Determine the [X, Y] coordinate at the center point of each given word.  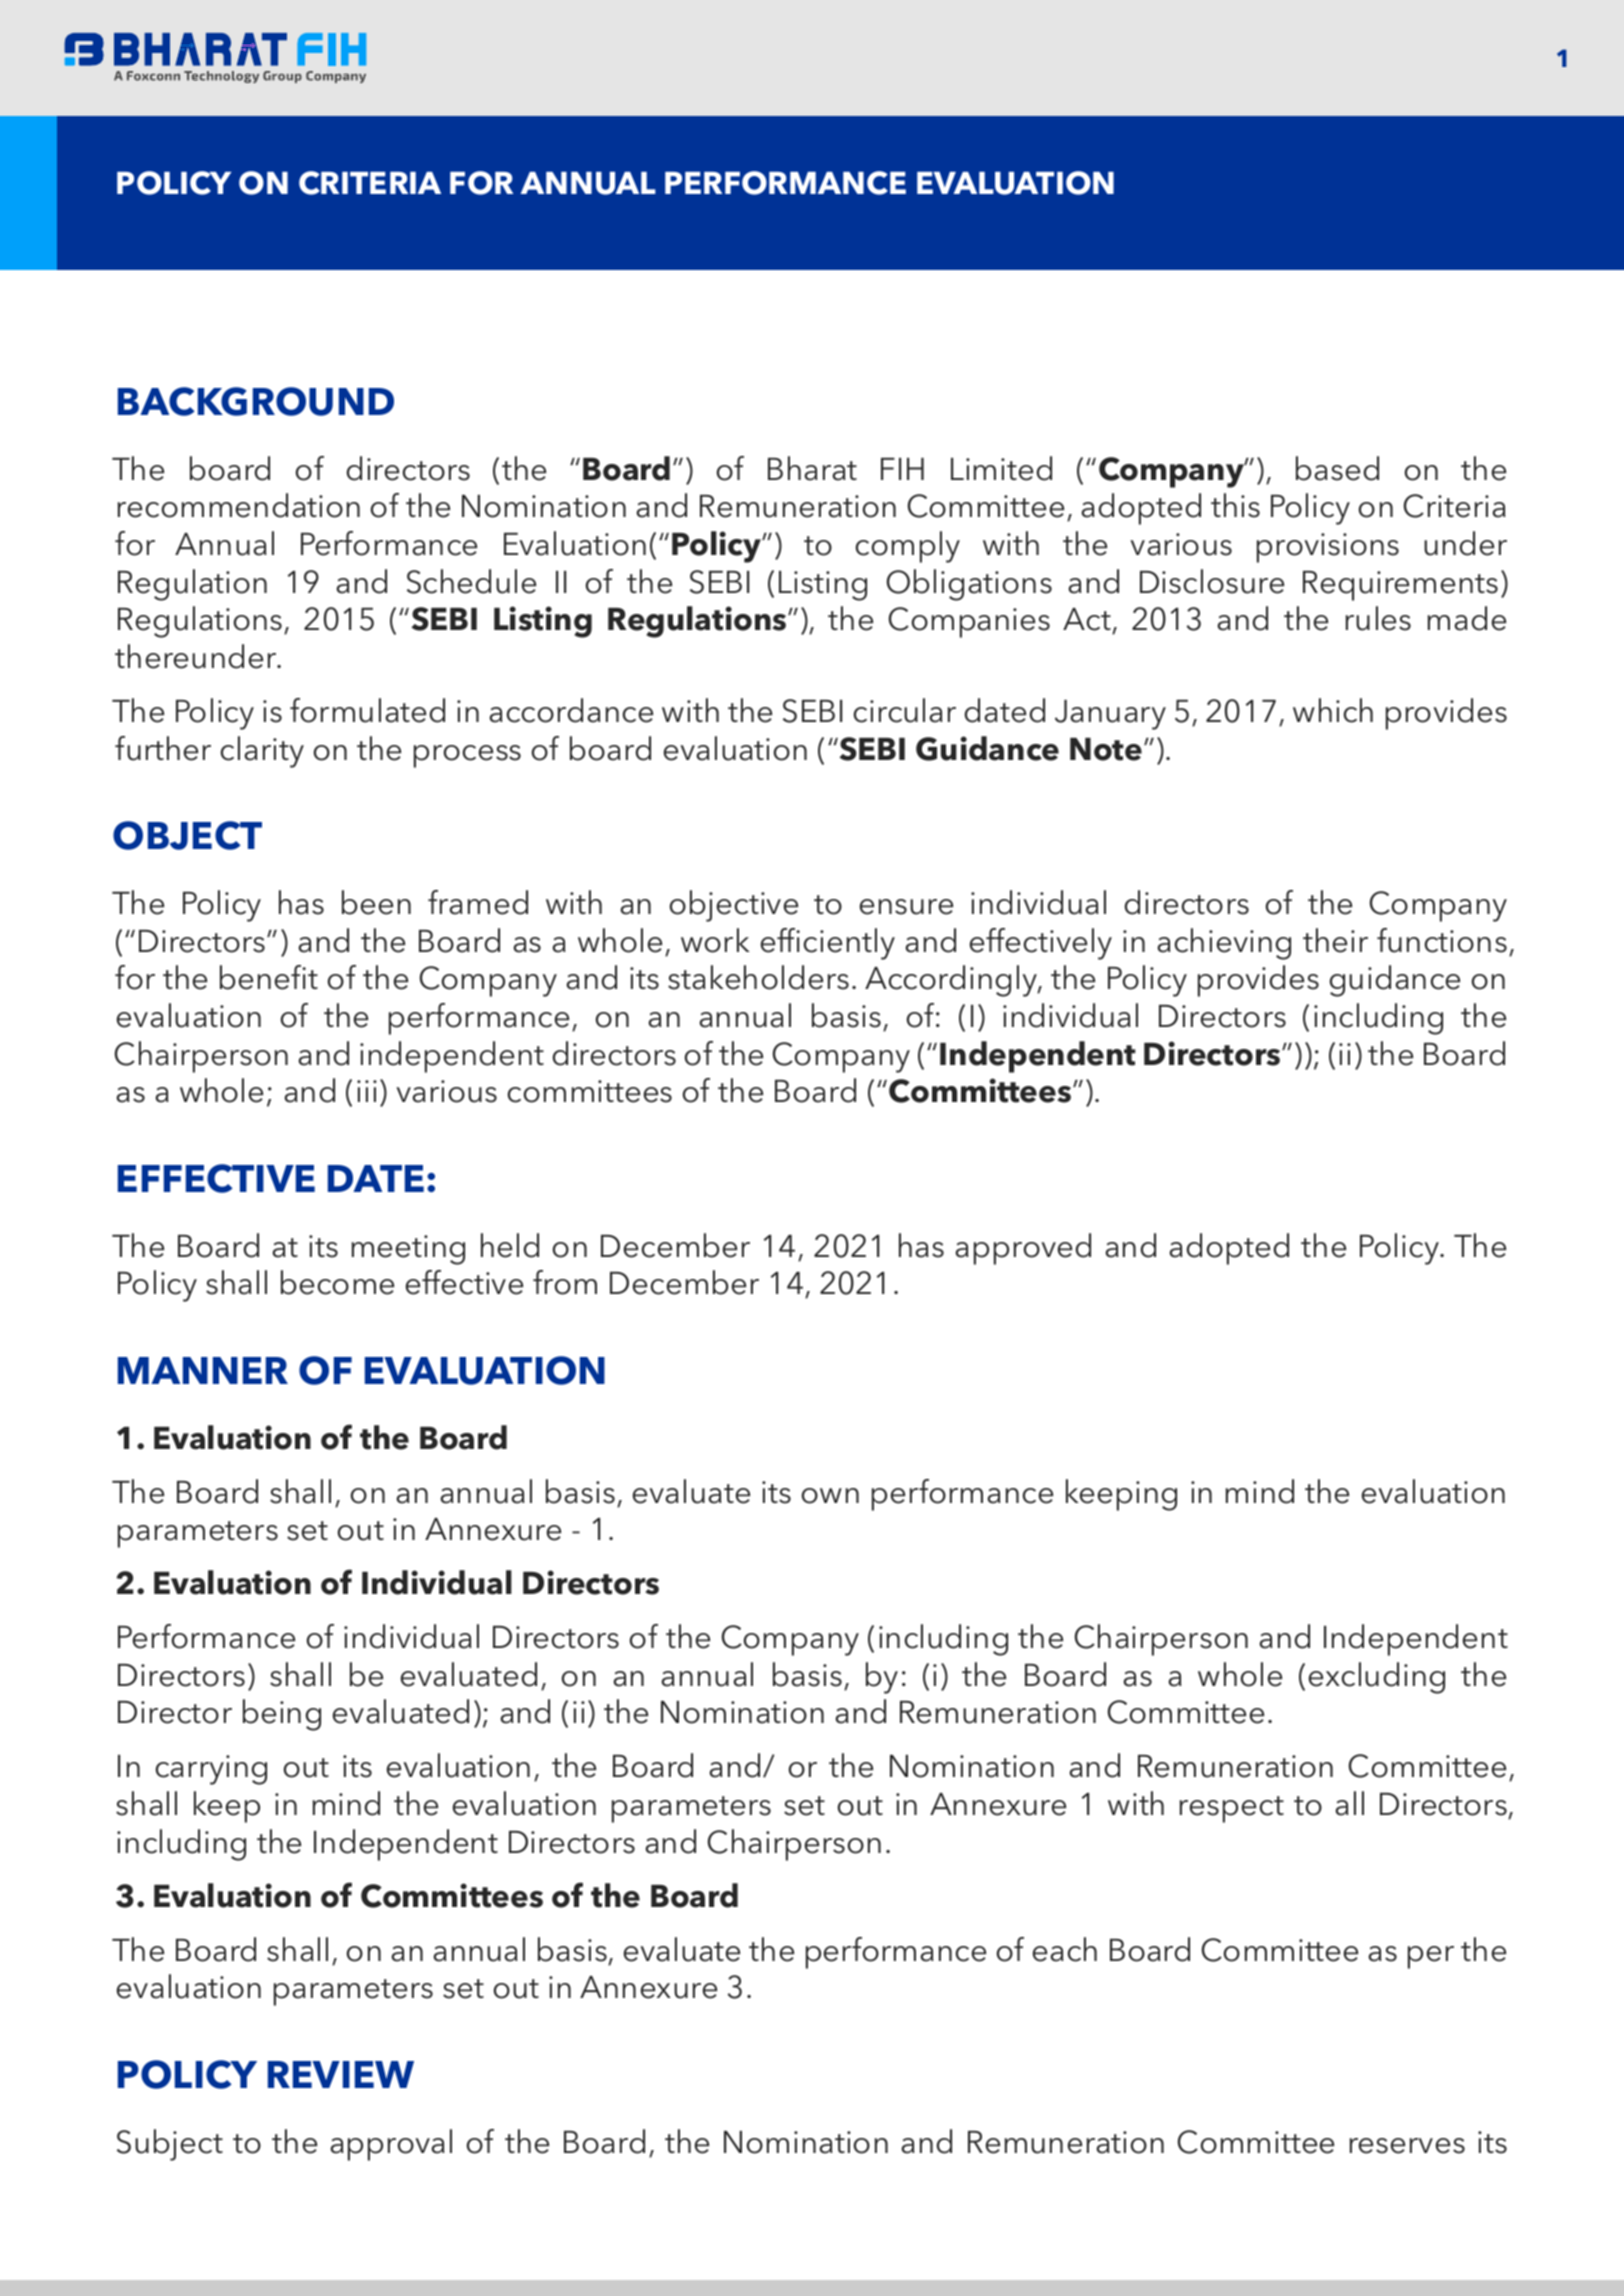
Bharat [812, 468]
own [830, 1496]
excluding [1376, 1678]
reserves [1407, 2146]
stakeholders [758, 977]
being [282, 1715]
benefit [269, 977]
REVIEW [341, 2074]
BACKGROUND [256, 401]
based [1337, 468]
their [1335, 940]
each [1064, 1949]
